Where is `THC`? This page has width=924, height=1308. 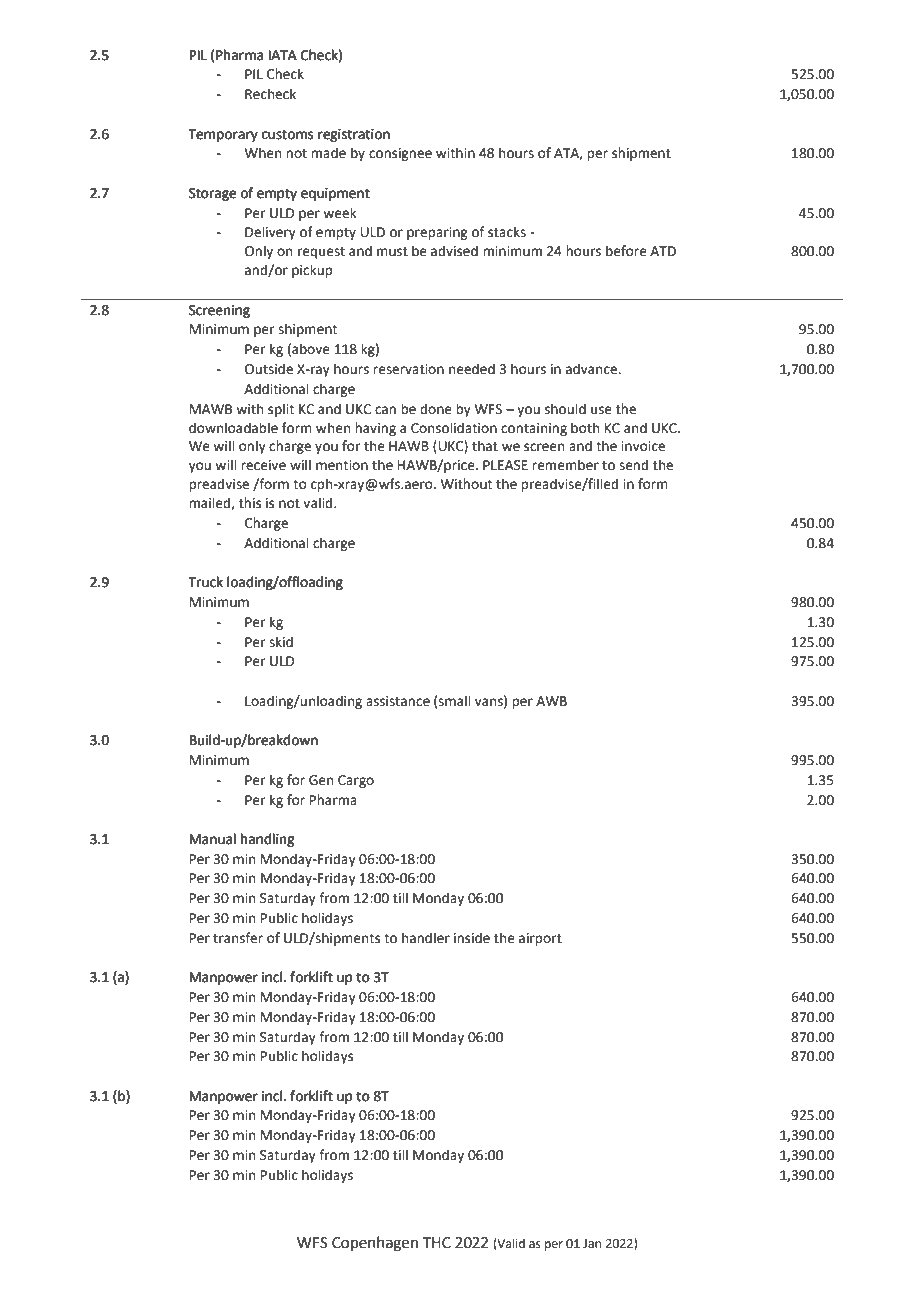
THC is located at coordinates (437, 1243).
